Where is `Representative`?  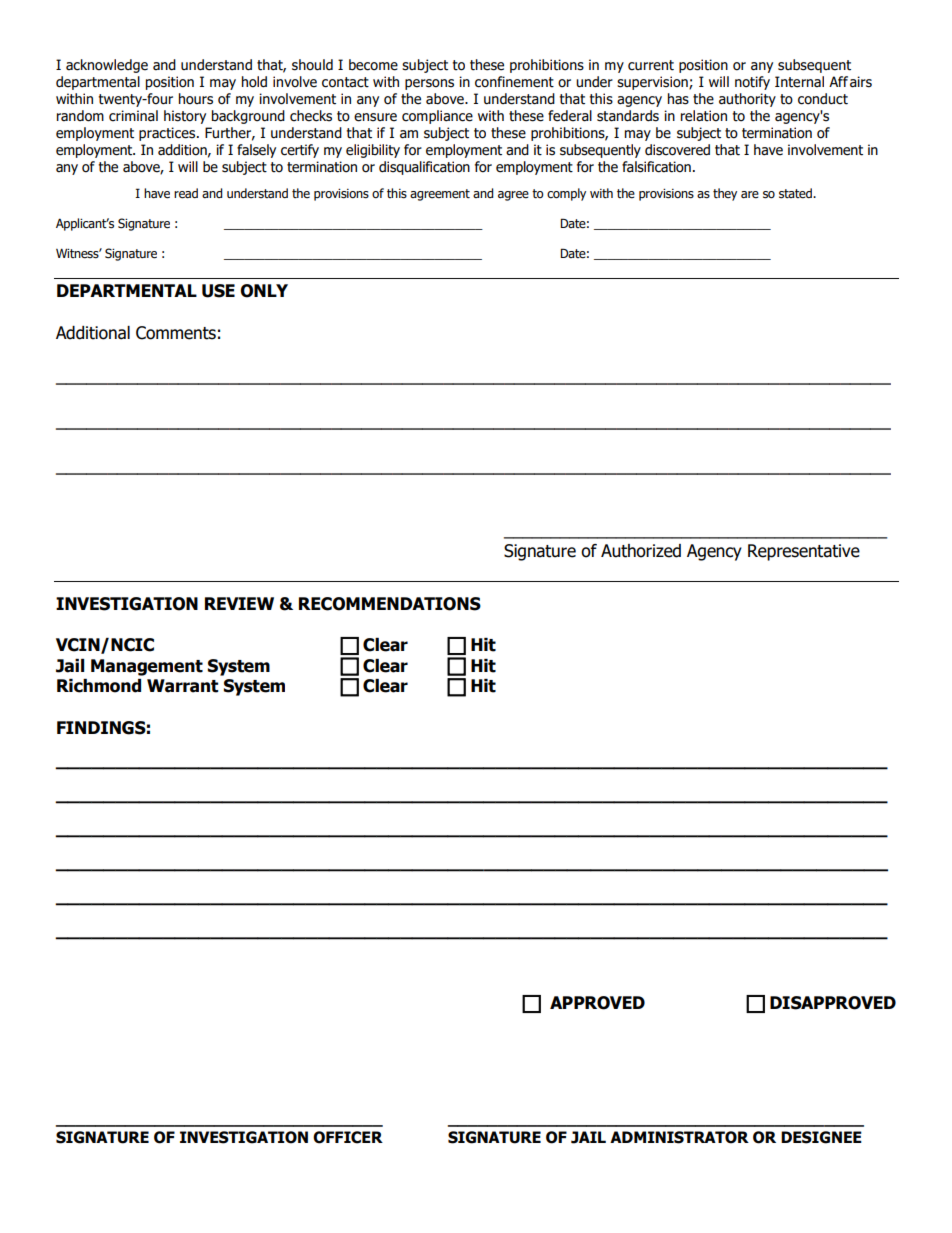 Representative is located at coordinates (804, 552).
